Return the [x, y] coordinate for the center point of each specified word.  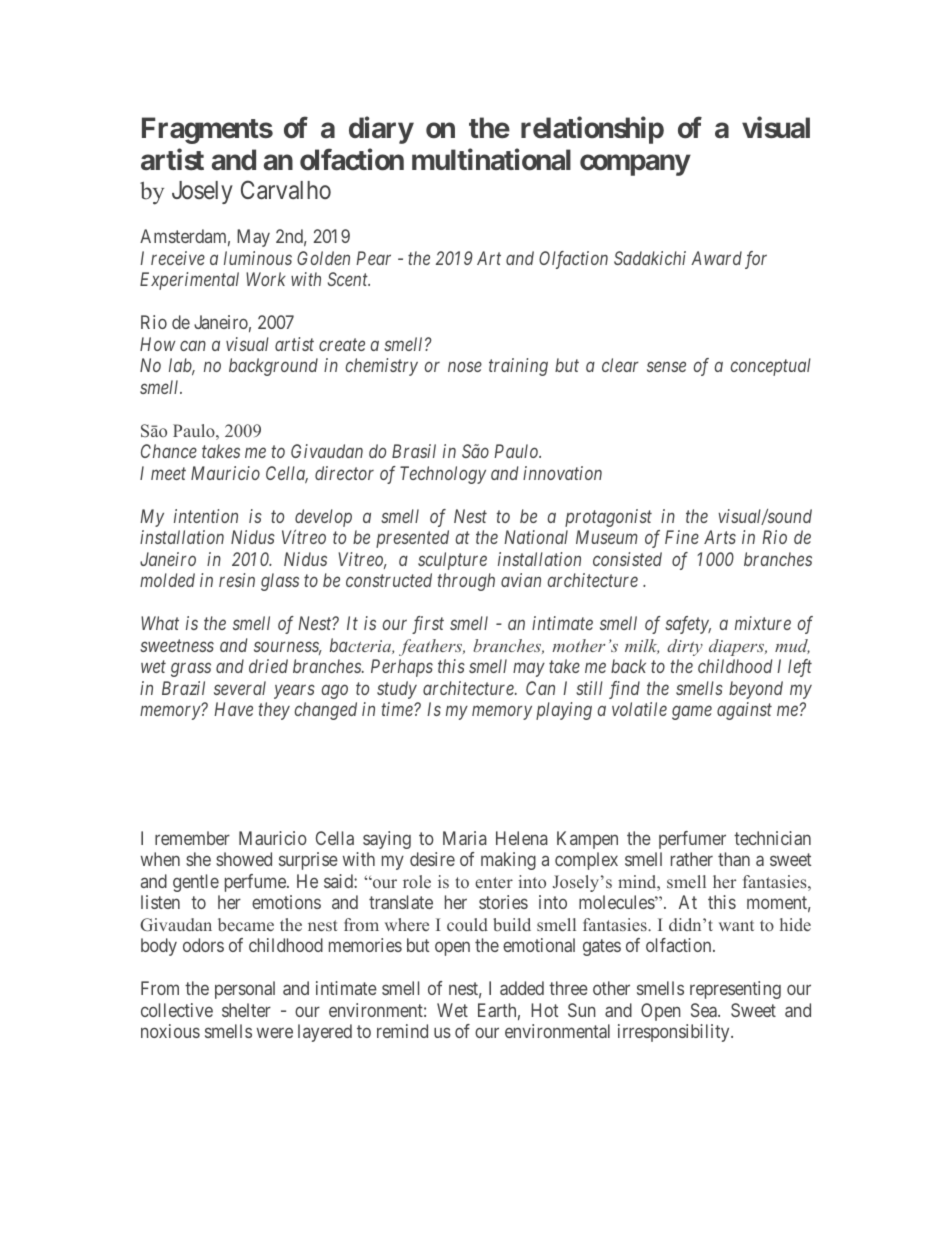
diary [381, 130]
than [734, 859]
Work [266, 279]
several [240, 688]
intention [206, 516]
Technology [443, 475]
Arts [720, 537]
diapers [738, 647]
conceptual [771, 367]
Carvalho [286, 190]
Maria [465, 838]
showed [244, 859]
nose [465, 367]
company [635, 165]
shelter [246, 1010]
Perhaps [402, 668]
